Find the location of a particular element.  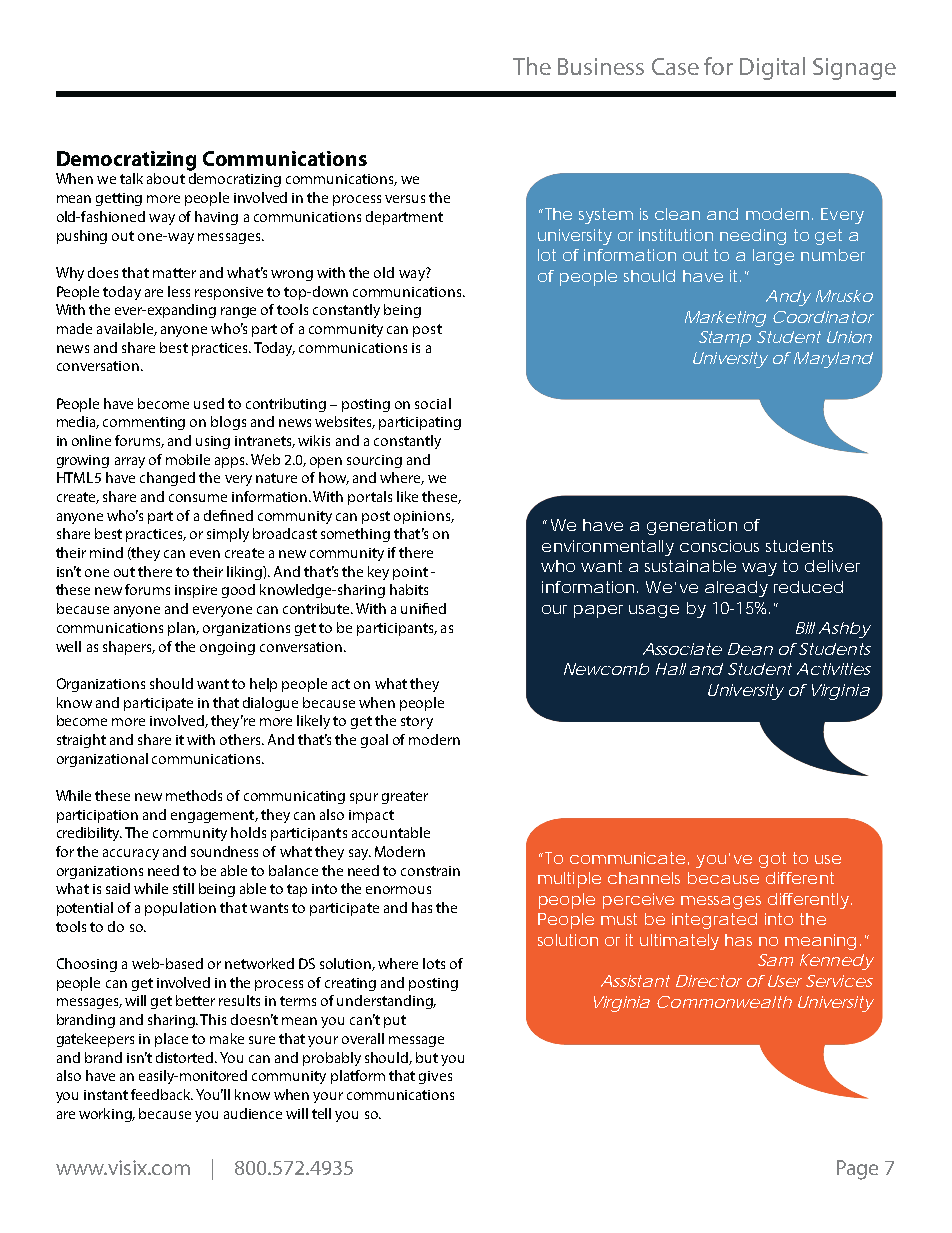

Business is located at coordinates (601, 66).
